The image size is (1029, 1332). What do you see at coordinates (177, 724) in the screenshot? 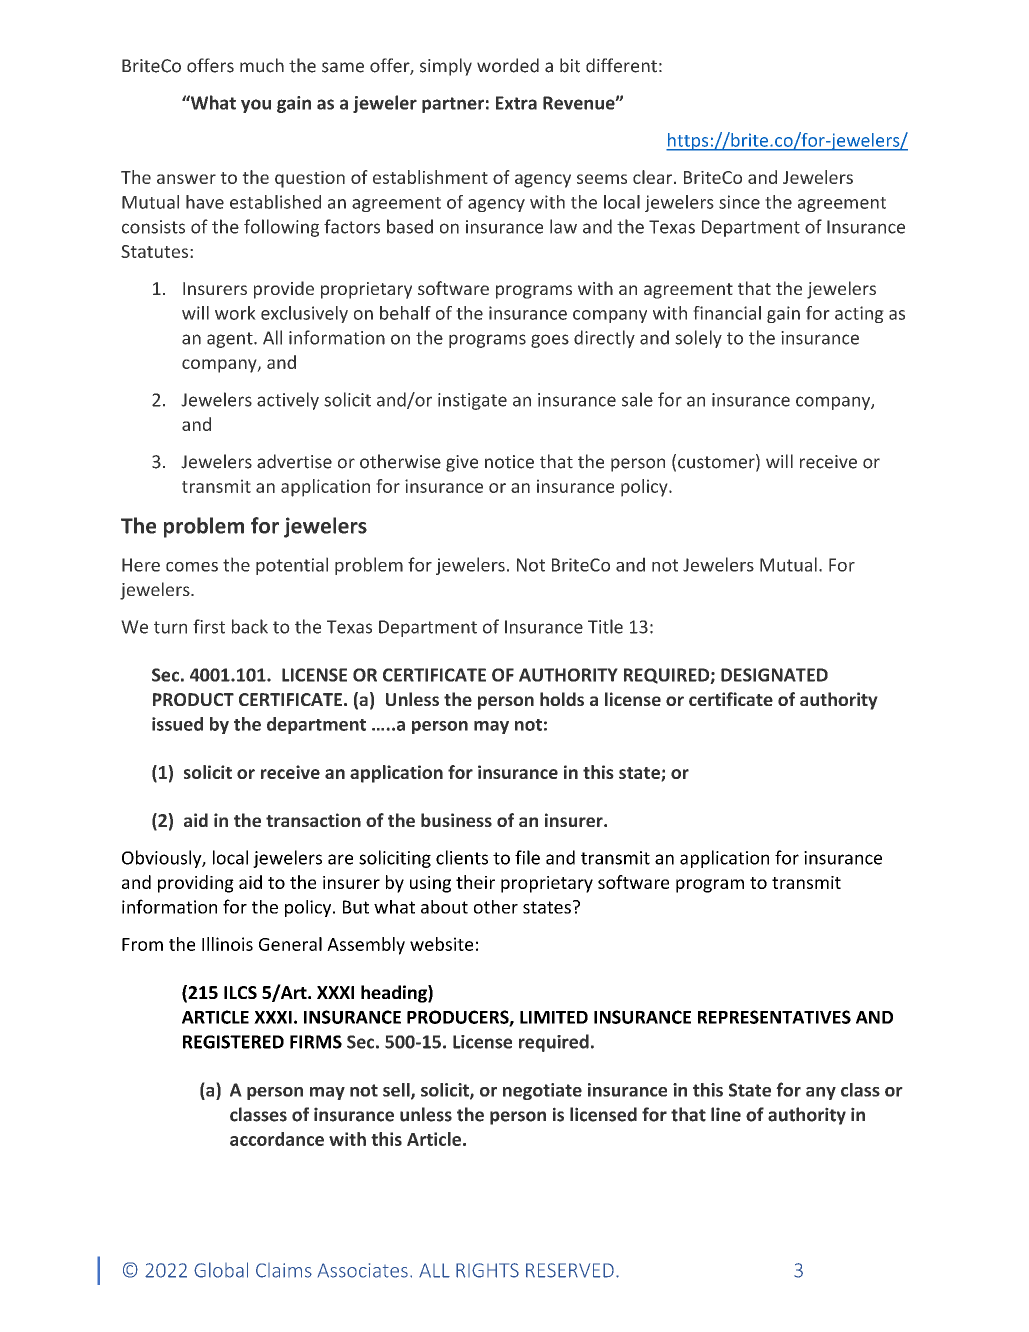
I see `issued` at bounding box center [177, 724].
